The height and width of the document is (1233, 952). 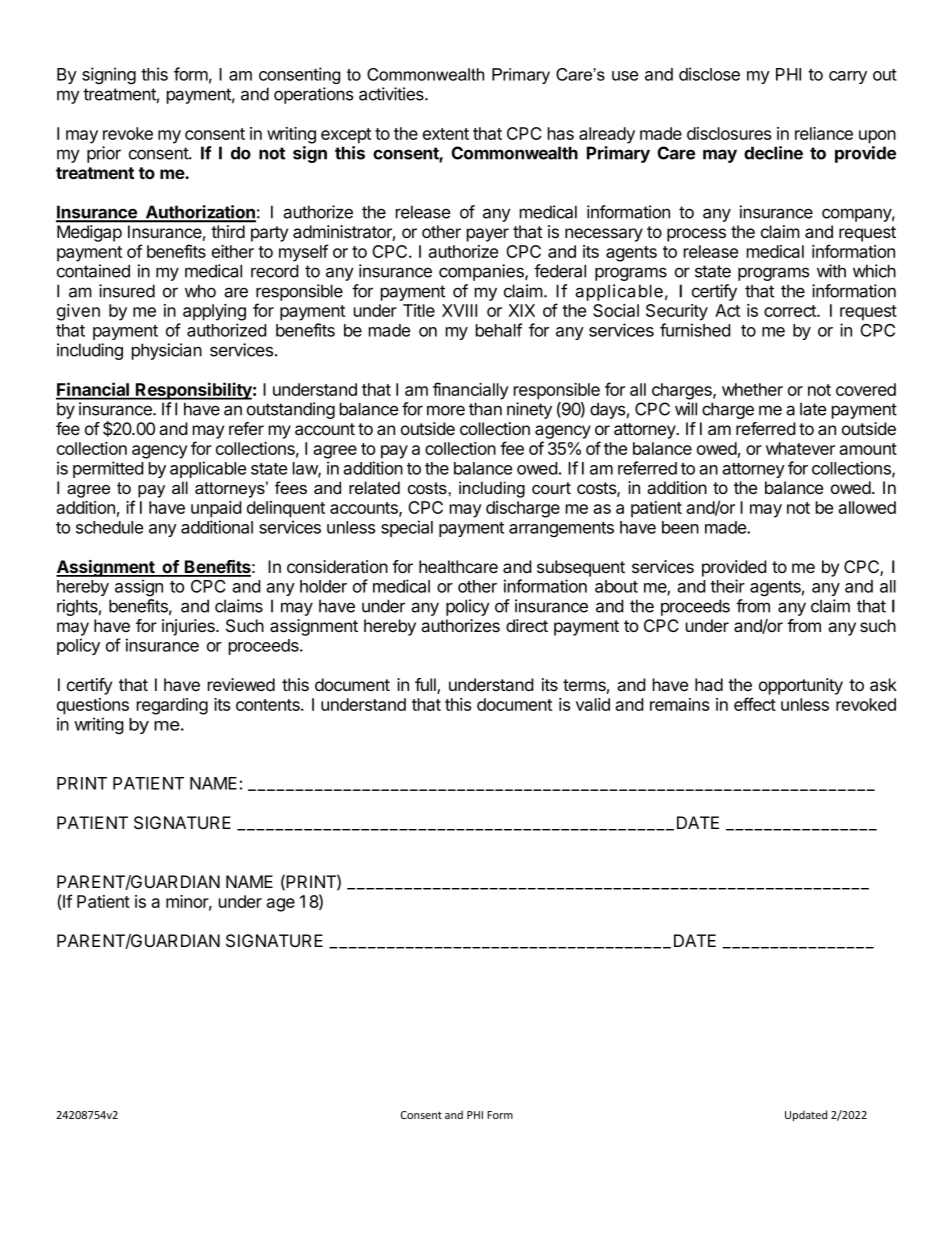 I want to click on than, so click(x=485, y=409).
